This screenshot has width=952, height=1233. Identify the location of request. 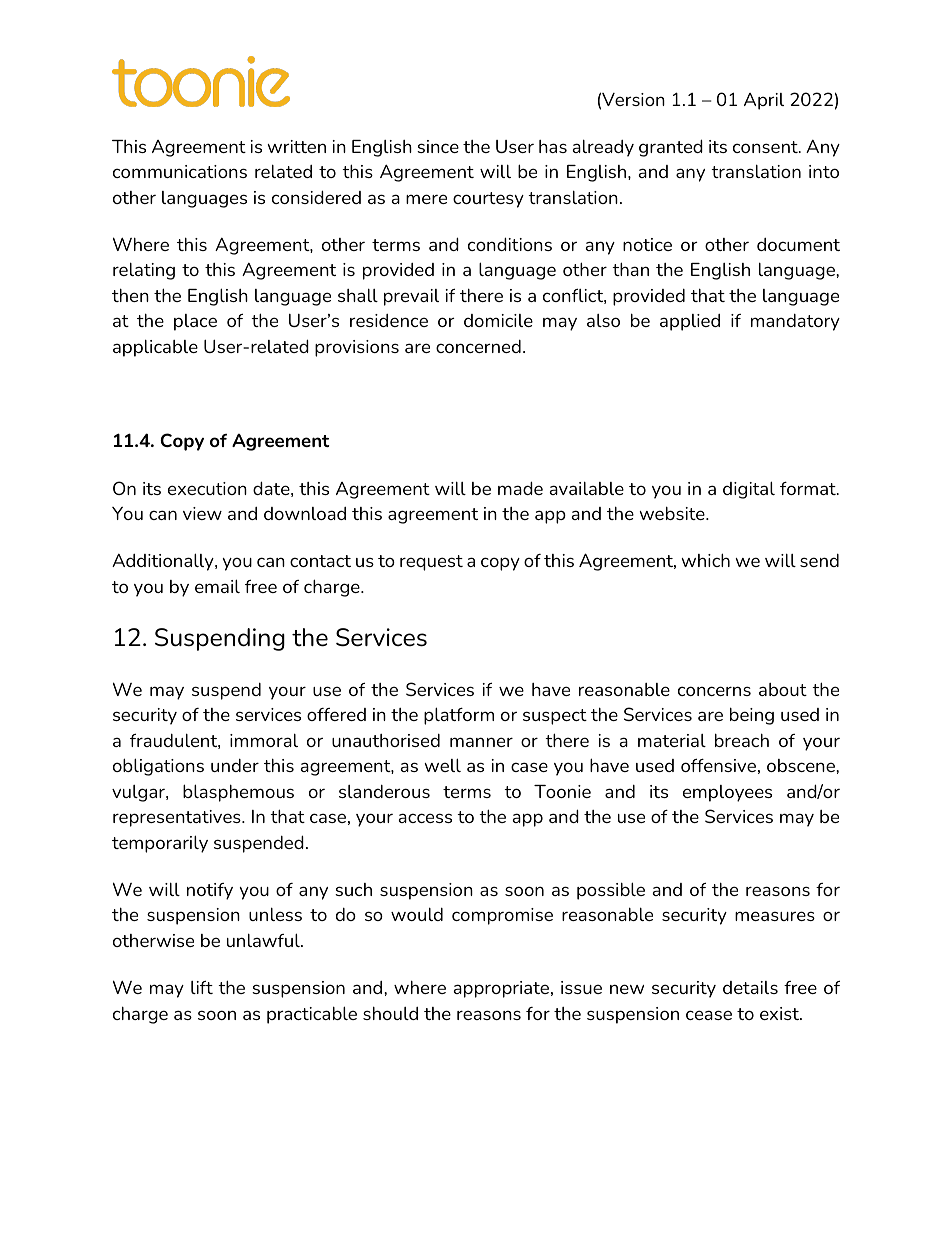
(431, 563).
